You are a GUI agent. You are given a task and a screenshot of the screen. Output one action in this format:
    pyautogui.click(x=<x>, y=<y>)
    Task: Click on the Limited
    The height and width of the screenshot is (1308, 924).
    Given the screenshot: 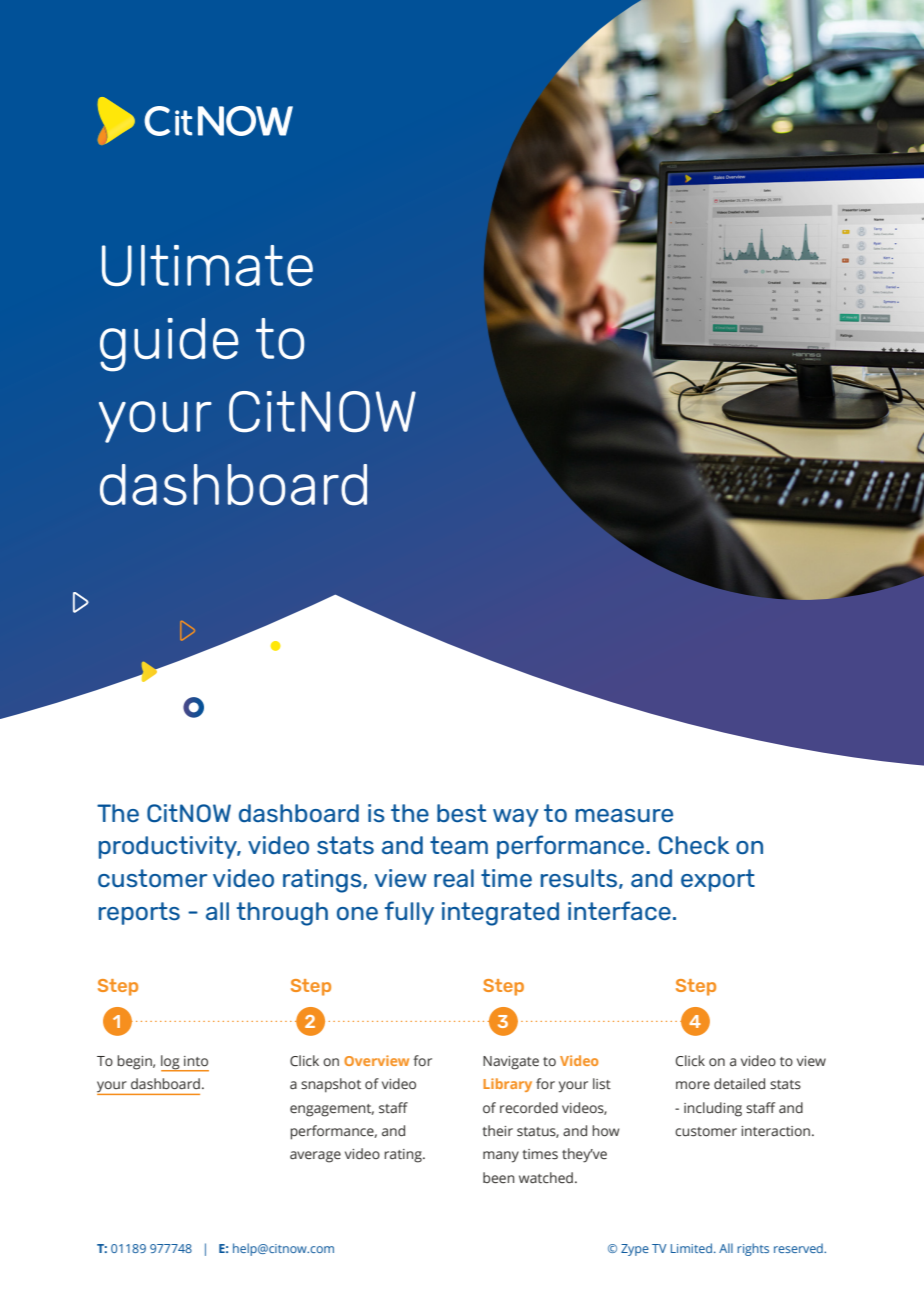 What is the action you would take?
    pyautogui.click(x=691, y=1248)
